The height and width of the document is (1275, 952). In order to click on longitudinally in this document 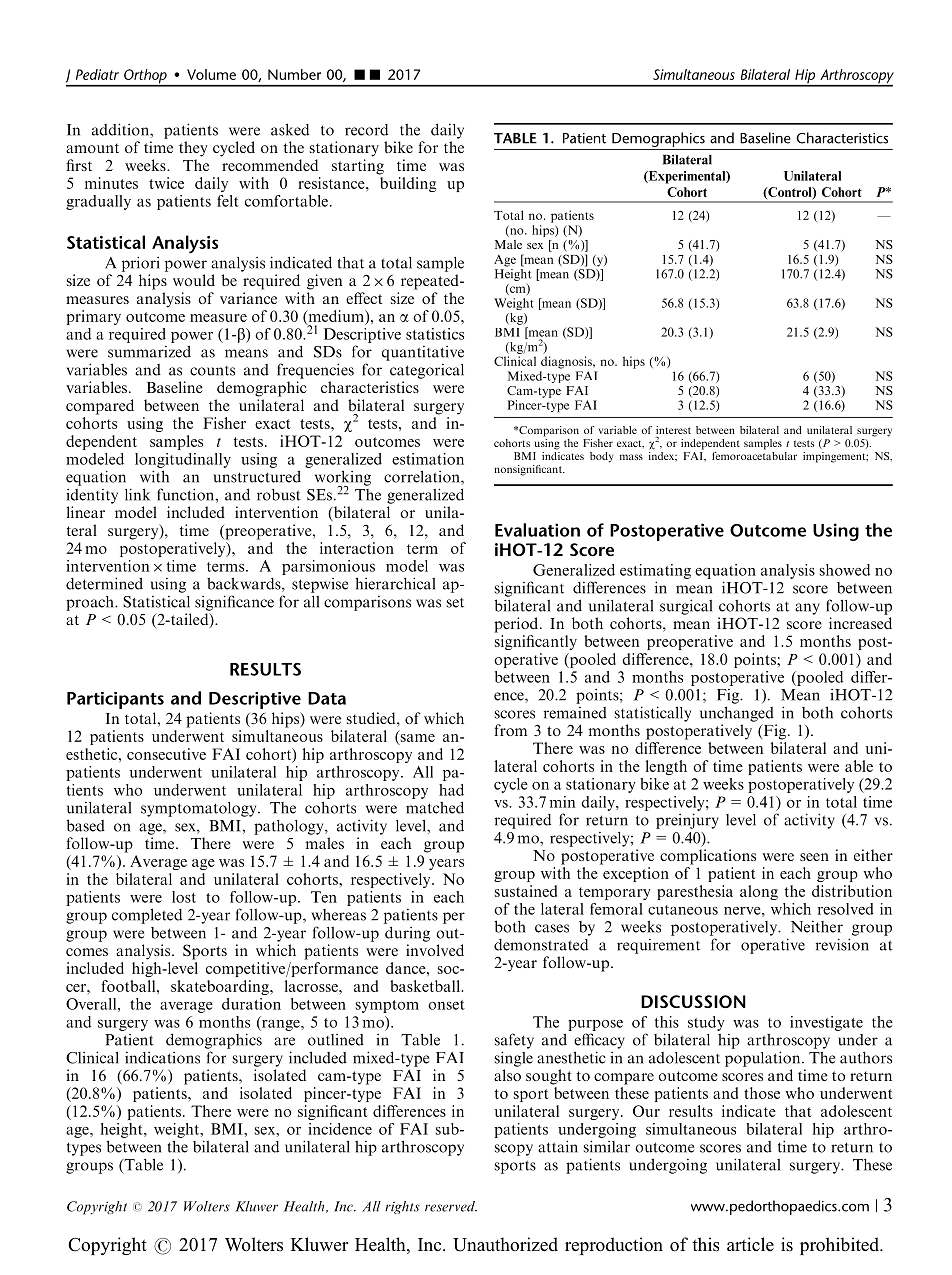, I will do `click(183, 460)`.
